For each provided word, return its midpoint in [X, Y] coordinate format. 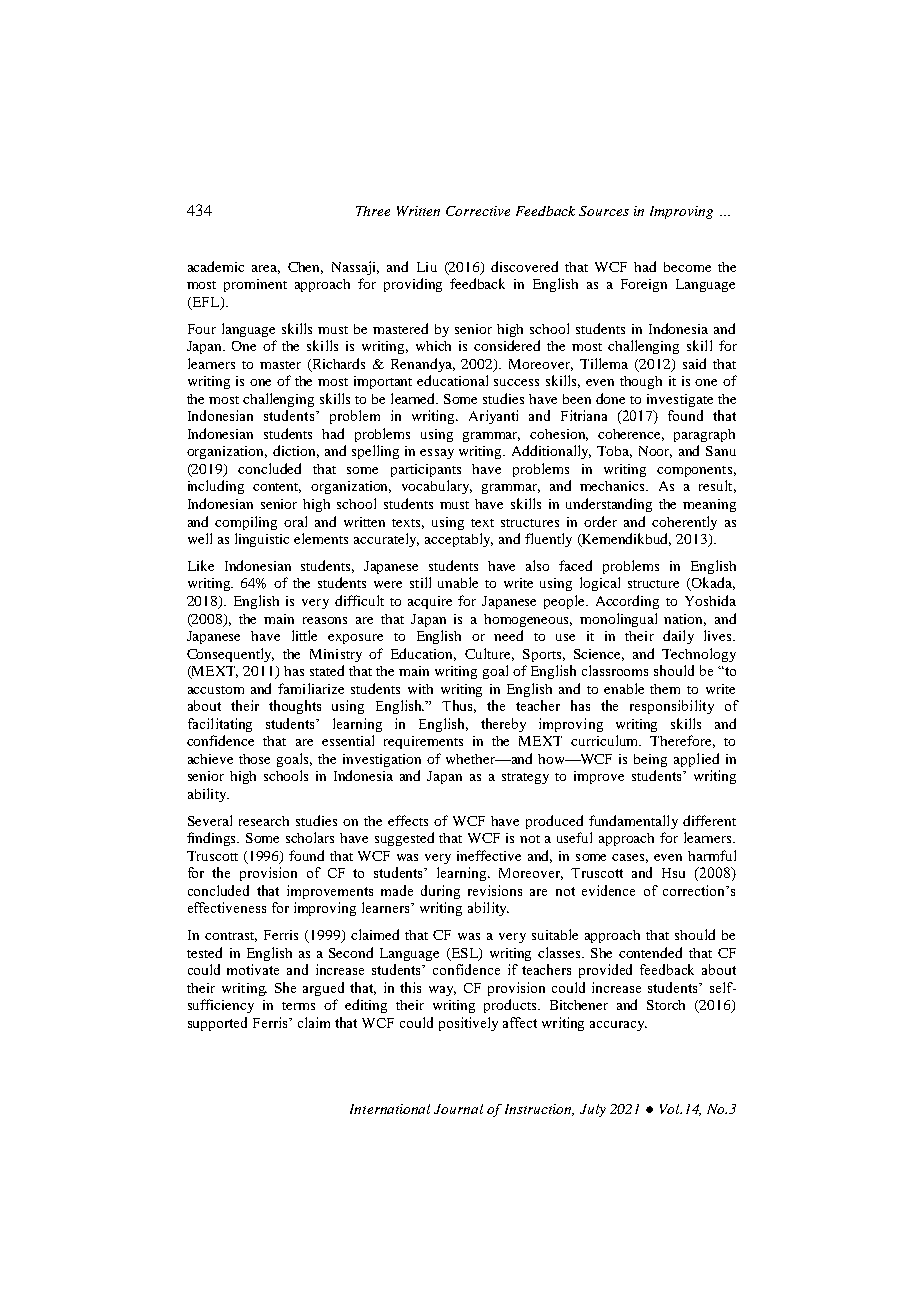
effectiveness [227, 907]
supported [217, 1024]
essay [437, 454]
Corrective [478, 211]
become [687, 267]
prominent [255, 285]
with [420, 689]
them [665, 689]
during [440, 892]
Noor [655, 452]
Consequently [230, 655]
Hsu [673, 873]
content [277, 488]
